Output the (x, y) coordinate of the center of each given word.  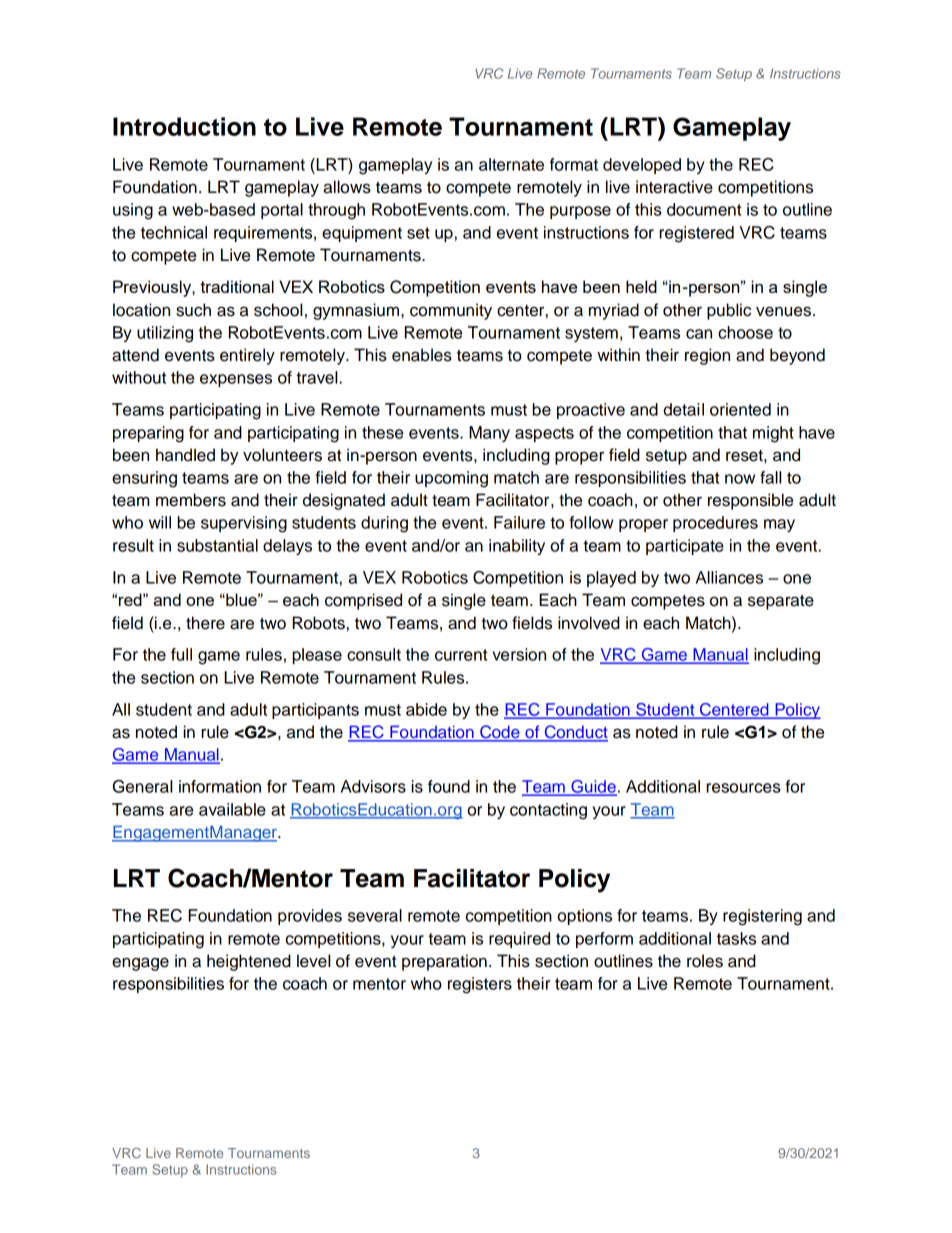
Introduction (184, 126)
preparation (444, 962)
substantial (217, 545)
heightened (249, 962)
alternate (511, 164)
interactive (674, 187)
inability (517, 547)
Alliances (729, 577)
